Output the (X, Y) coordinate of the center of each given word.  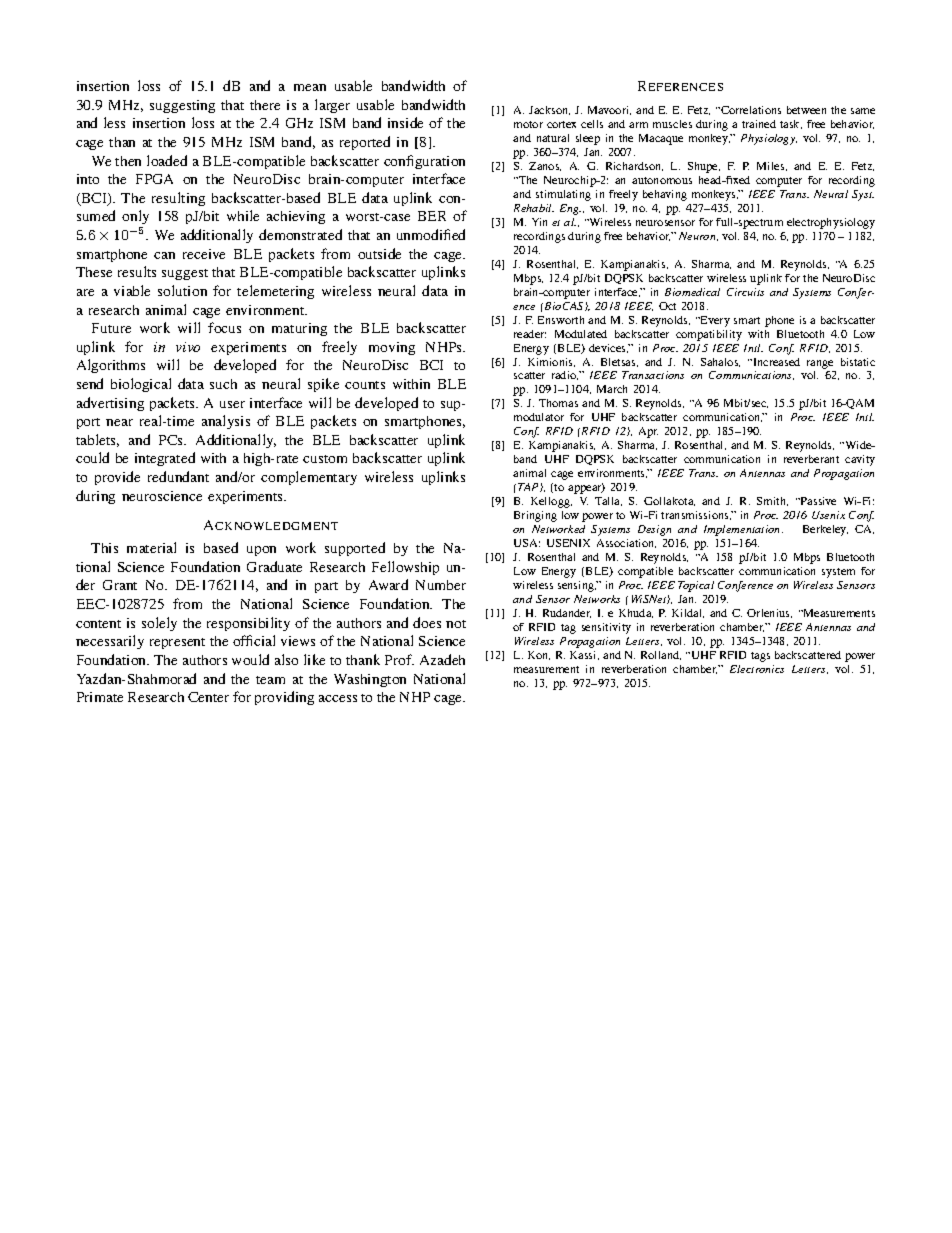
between (806, 110)
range (820, 364)
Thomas (558, 403)
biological (141, 385)
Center (208, 697)
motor (528, 124)
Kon (539, 655)
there (265, 105)
